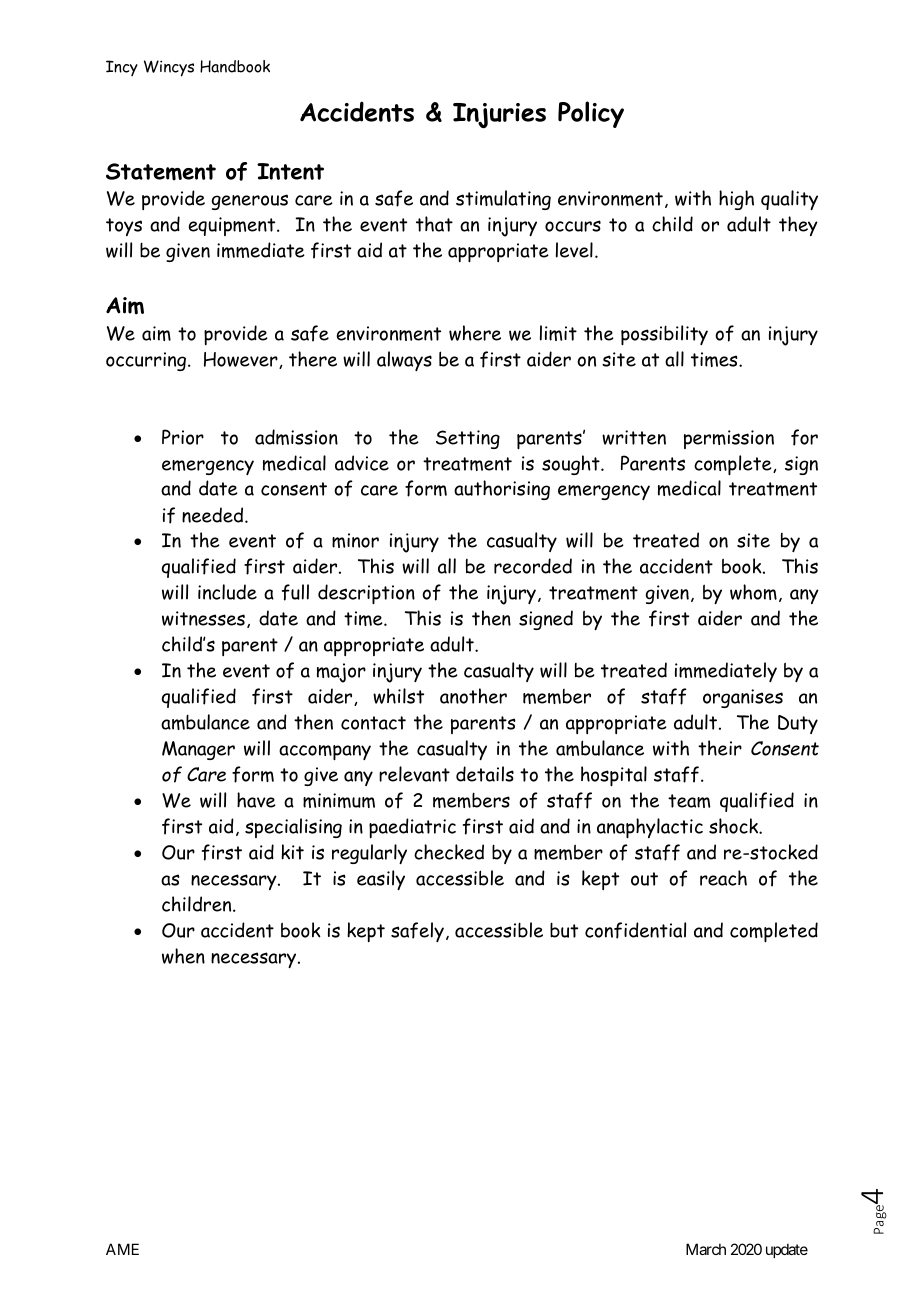 Image resolution: width=924 pixels, height=1307 pixels. What do you see at coordinates (729, 439) in the screenshot?
I see `permission` at bounding box center [729, 439].
